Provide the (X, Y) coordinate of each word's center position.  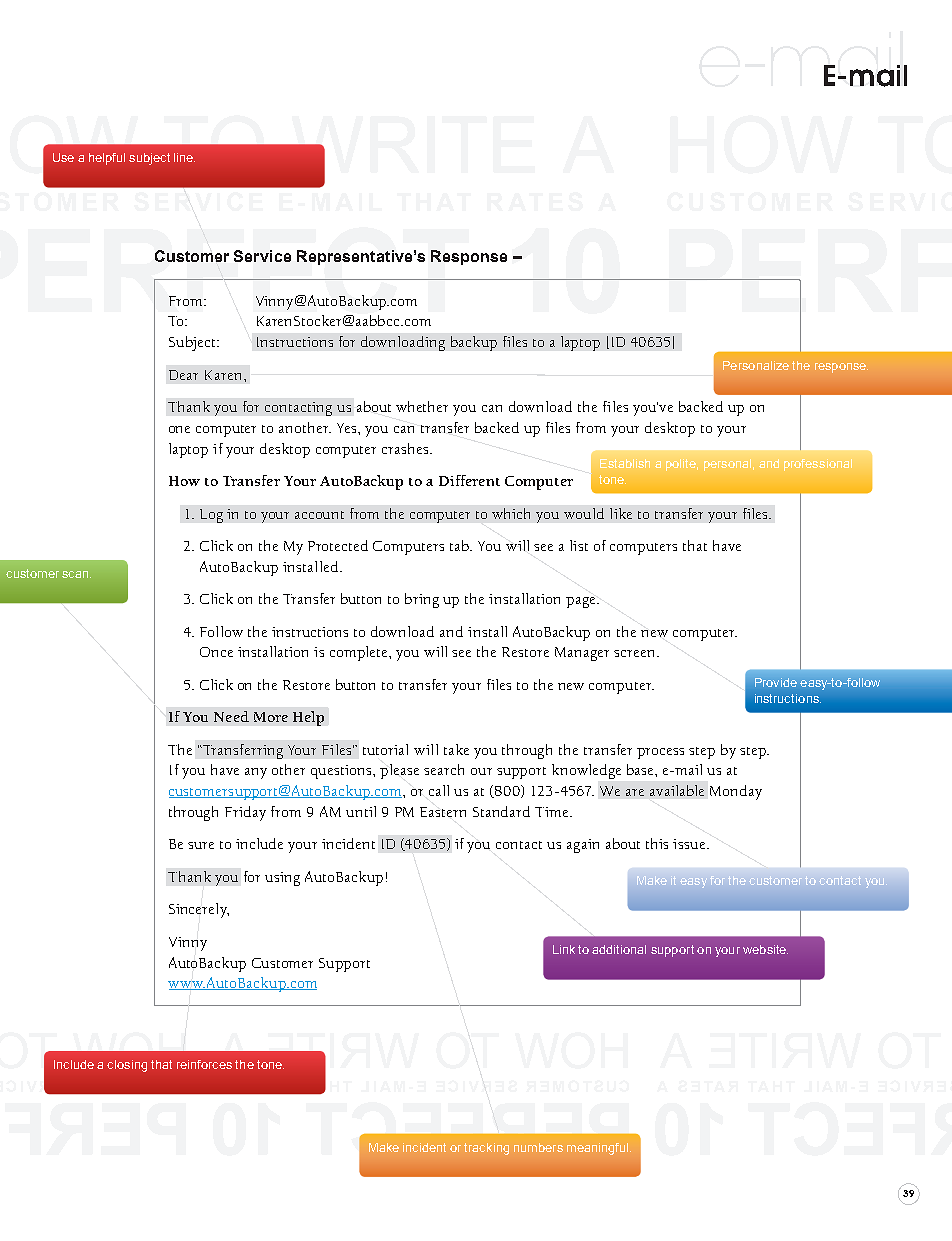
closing (127, 1066)
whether (422, 406)
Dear (183, 375)
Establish (625, 463)
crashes (406, 448)
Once (216, 652)
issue (691, 844)
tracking (486, 1149)
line (184, 157)
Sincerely (199, 910)
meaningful (599, 1149)
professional (818, 465)
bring (422, 600)
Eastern (443, 812)
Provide (776, 682)
